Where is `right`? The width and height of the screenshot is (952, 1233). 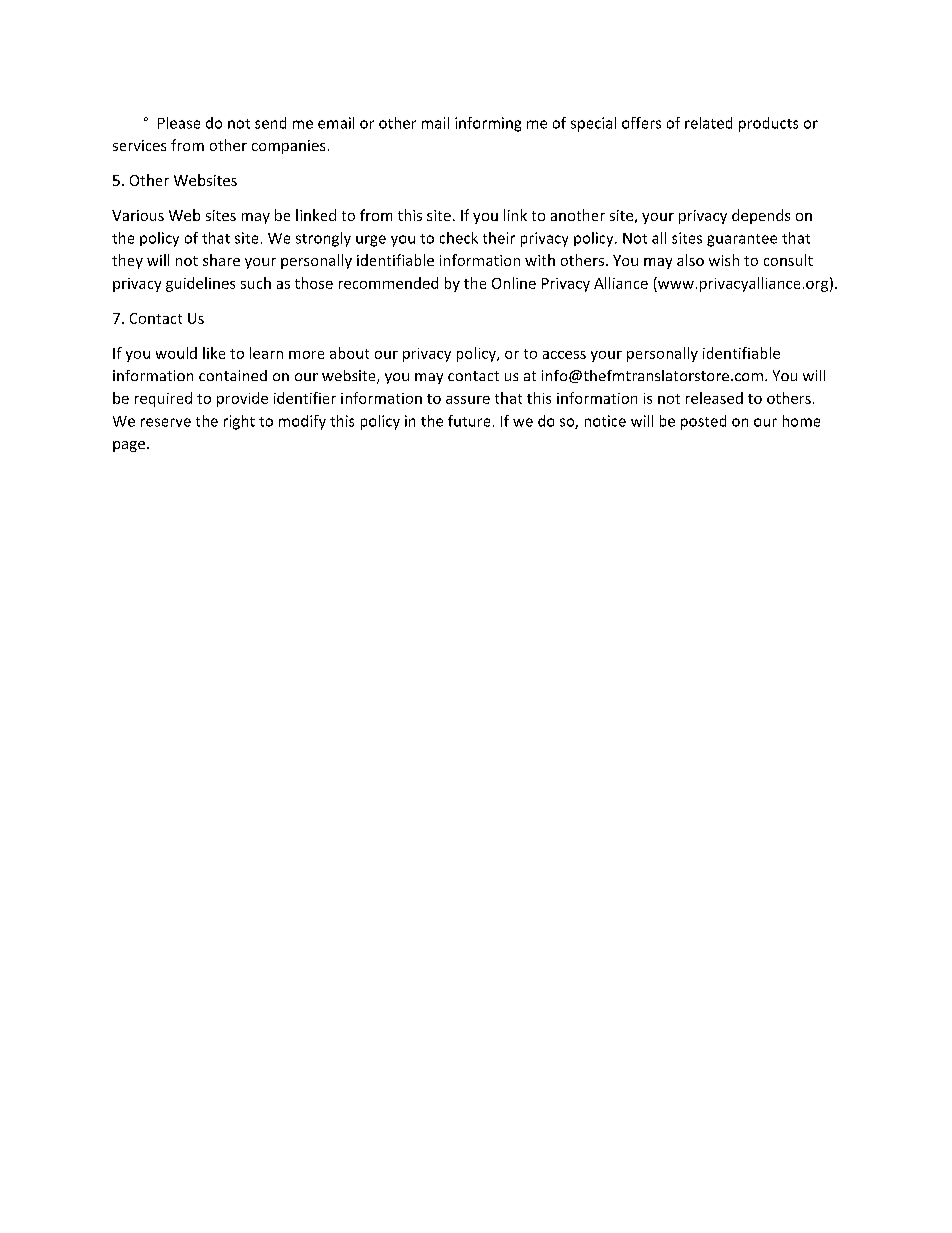 right is located at coordinates (239, 422).
